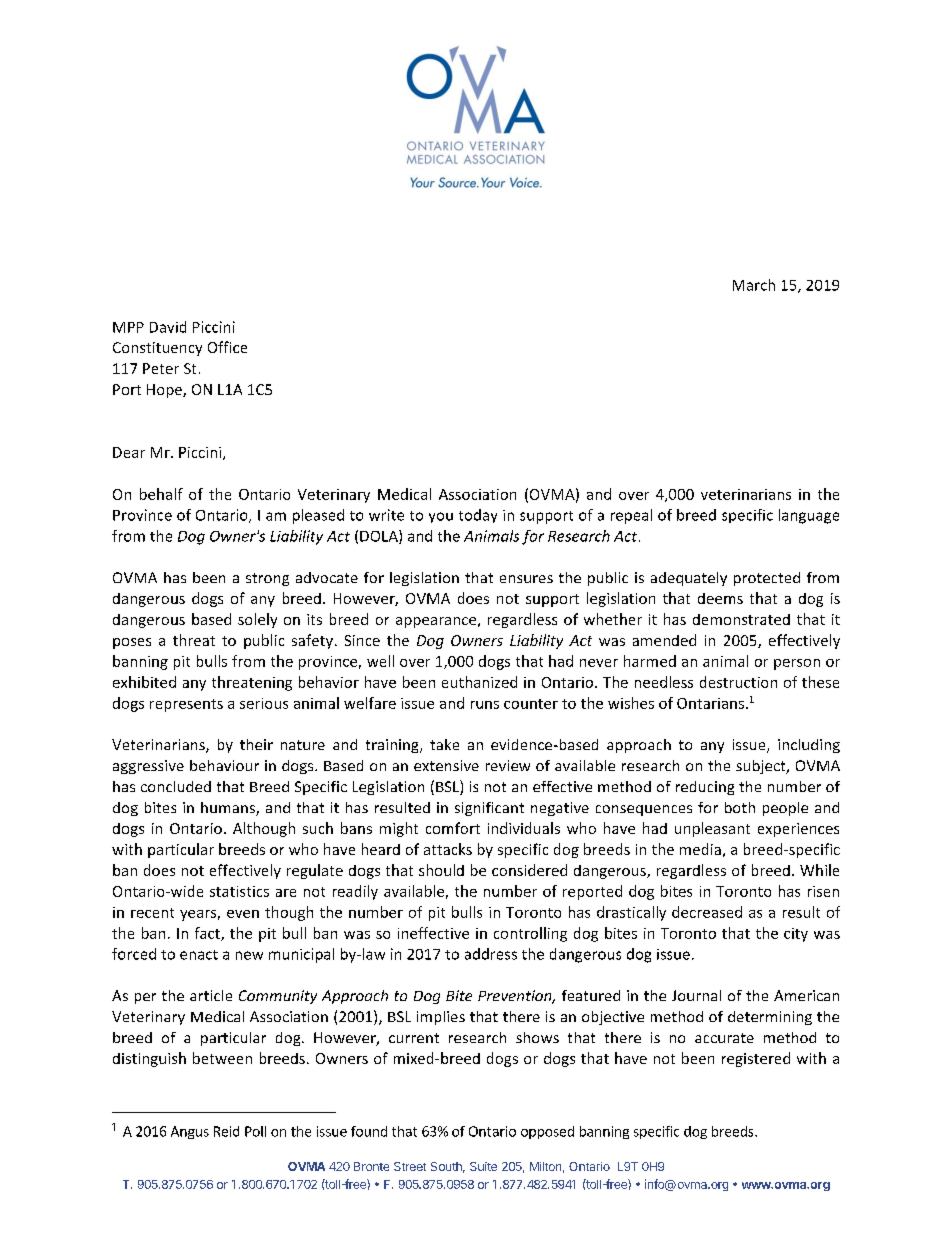 The width and height of the document is (952, 1233). What do you see at coordinates (756, 1059) in the document?
I see `registered` at bounding box center [756, 1059].
